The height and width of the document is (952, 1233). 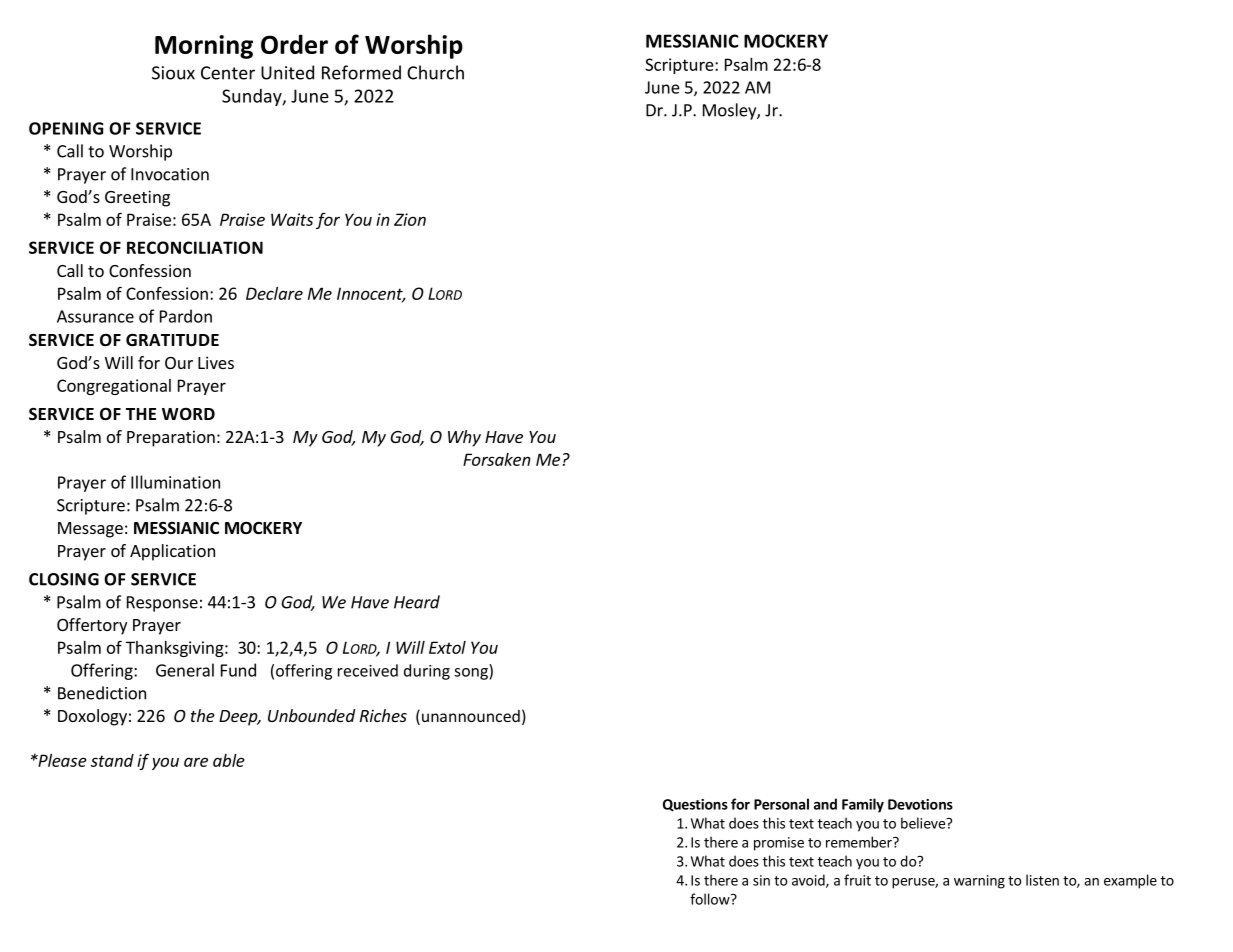 What do you see at coordinates (472, 674) in the document?
I see `song` at bounding box center [472, 674].
